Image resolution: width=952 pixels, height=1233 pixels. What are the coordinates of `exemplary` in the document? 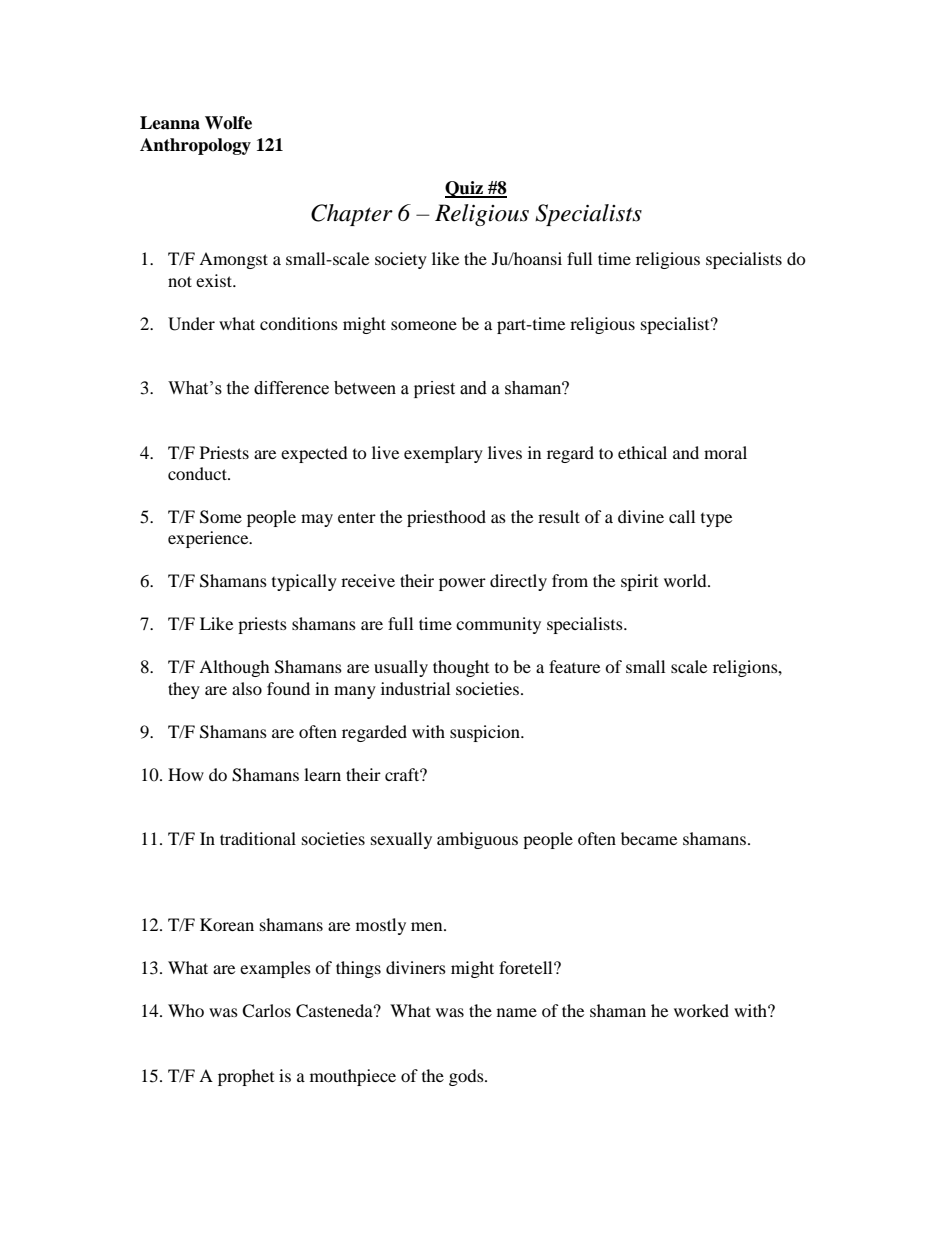 It's located at (443, 454).
